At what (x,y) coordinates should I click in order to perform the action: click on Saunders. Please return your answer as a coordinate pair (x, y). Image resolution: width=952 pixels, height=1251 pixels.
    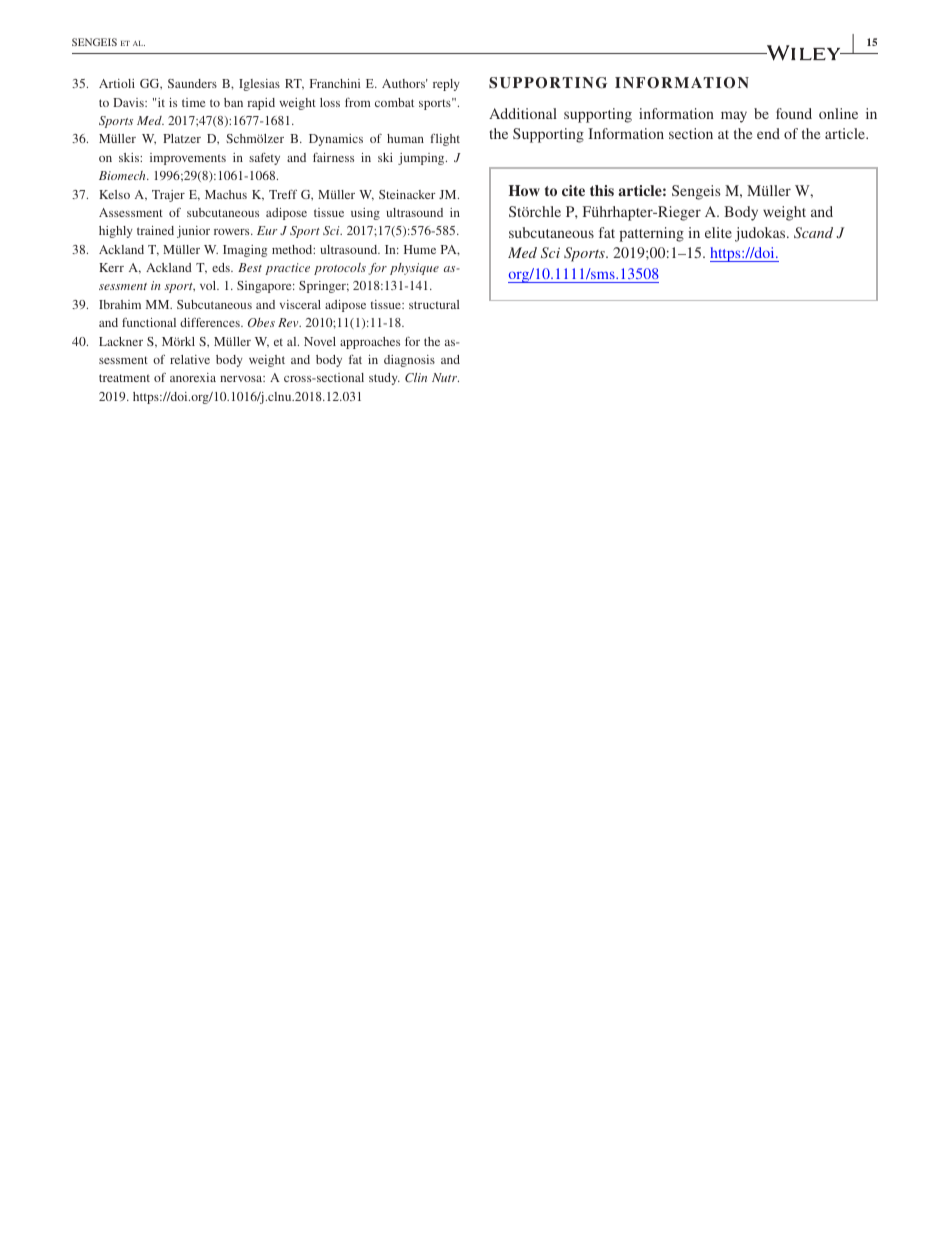
    Looking at the image, I should click on (192, 83).
